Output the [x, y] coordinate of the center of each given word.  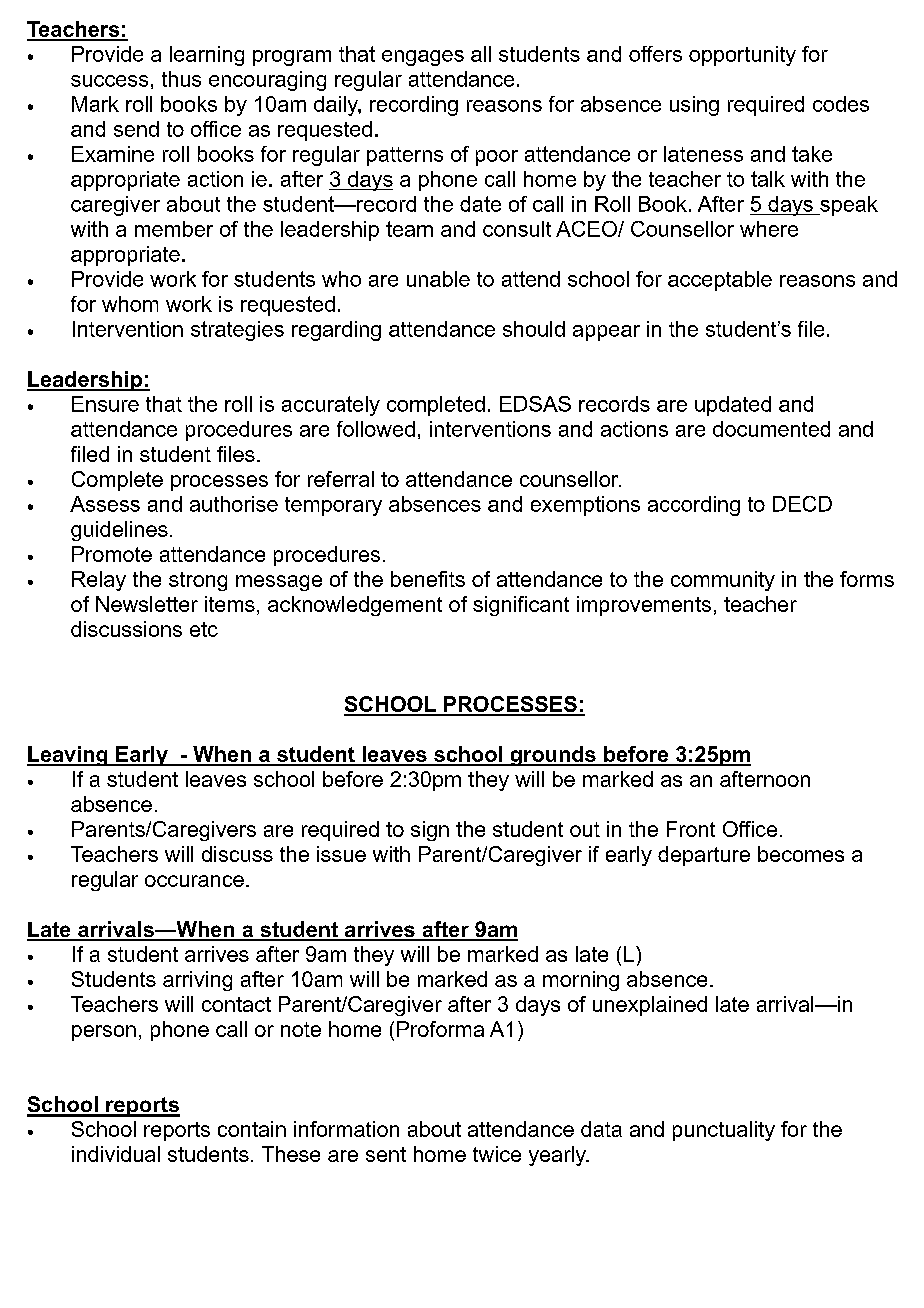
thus [181, 79]
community [723, 581]
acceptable [720, 281]
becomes [801, 854]
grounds [553, 756]
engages [423, 58]
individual [116, 1154]
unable [438, 279]
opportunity [742, 56]
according [694, 506]
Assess [105, 504]
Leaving [68, 756]
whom [130, 304]
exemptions [585, 506]
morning [581, 981]
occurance [194, 881]
